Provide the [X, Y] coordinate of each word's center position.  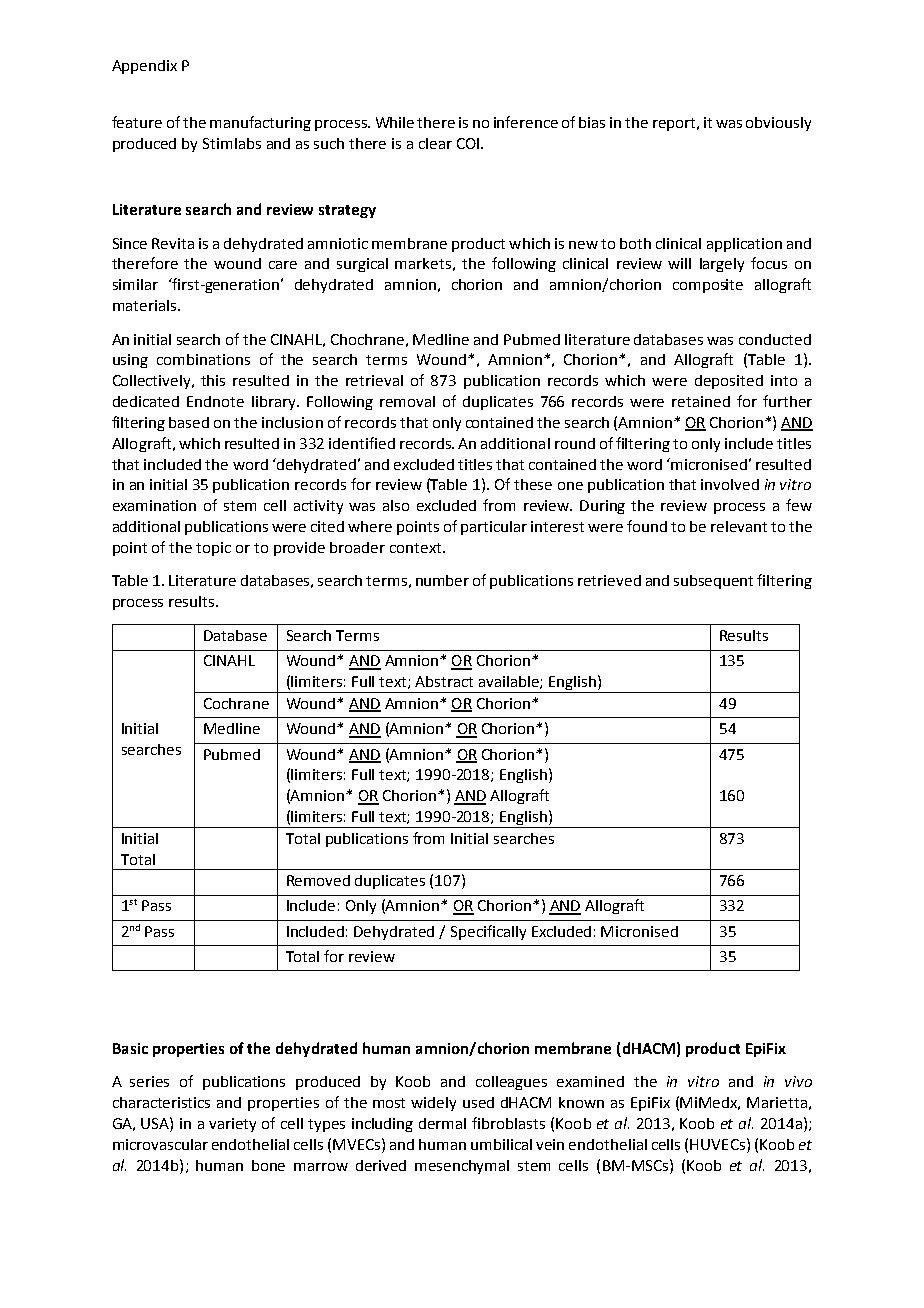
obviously [778, 124]
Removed [318, 880]
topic [213, 549]
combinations [203, 359]
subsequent [713, 582]
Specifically [488, 932]
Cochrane [236, 703]
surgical [362, 265]
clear [435, 143]
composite [708, 286]
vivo [798, 1081]
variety [232, 1125]
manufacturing [260, 123]
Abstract [444, 681]
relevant [739, 526]
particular [494, 528]
